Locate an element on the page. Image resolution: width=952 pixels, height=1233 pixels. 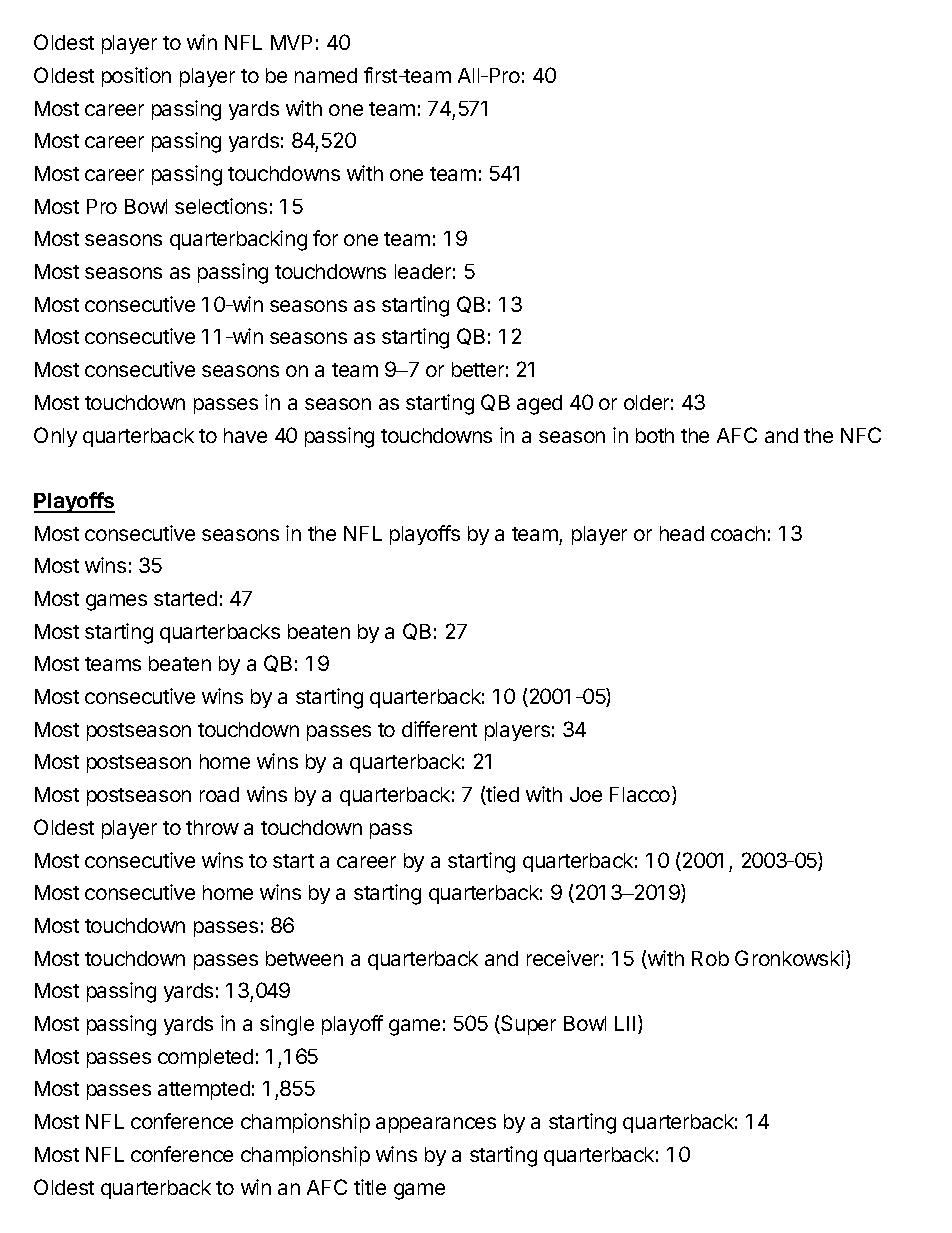
named is located at coordinates (326, 75).
